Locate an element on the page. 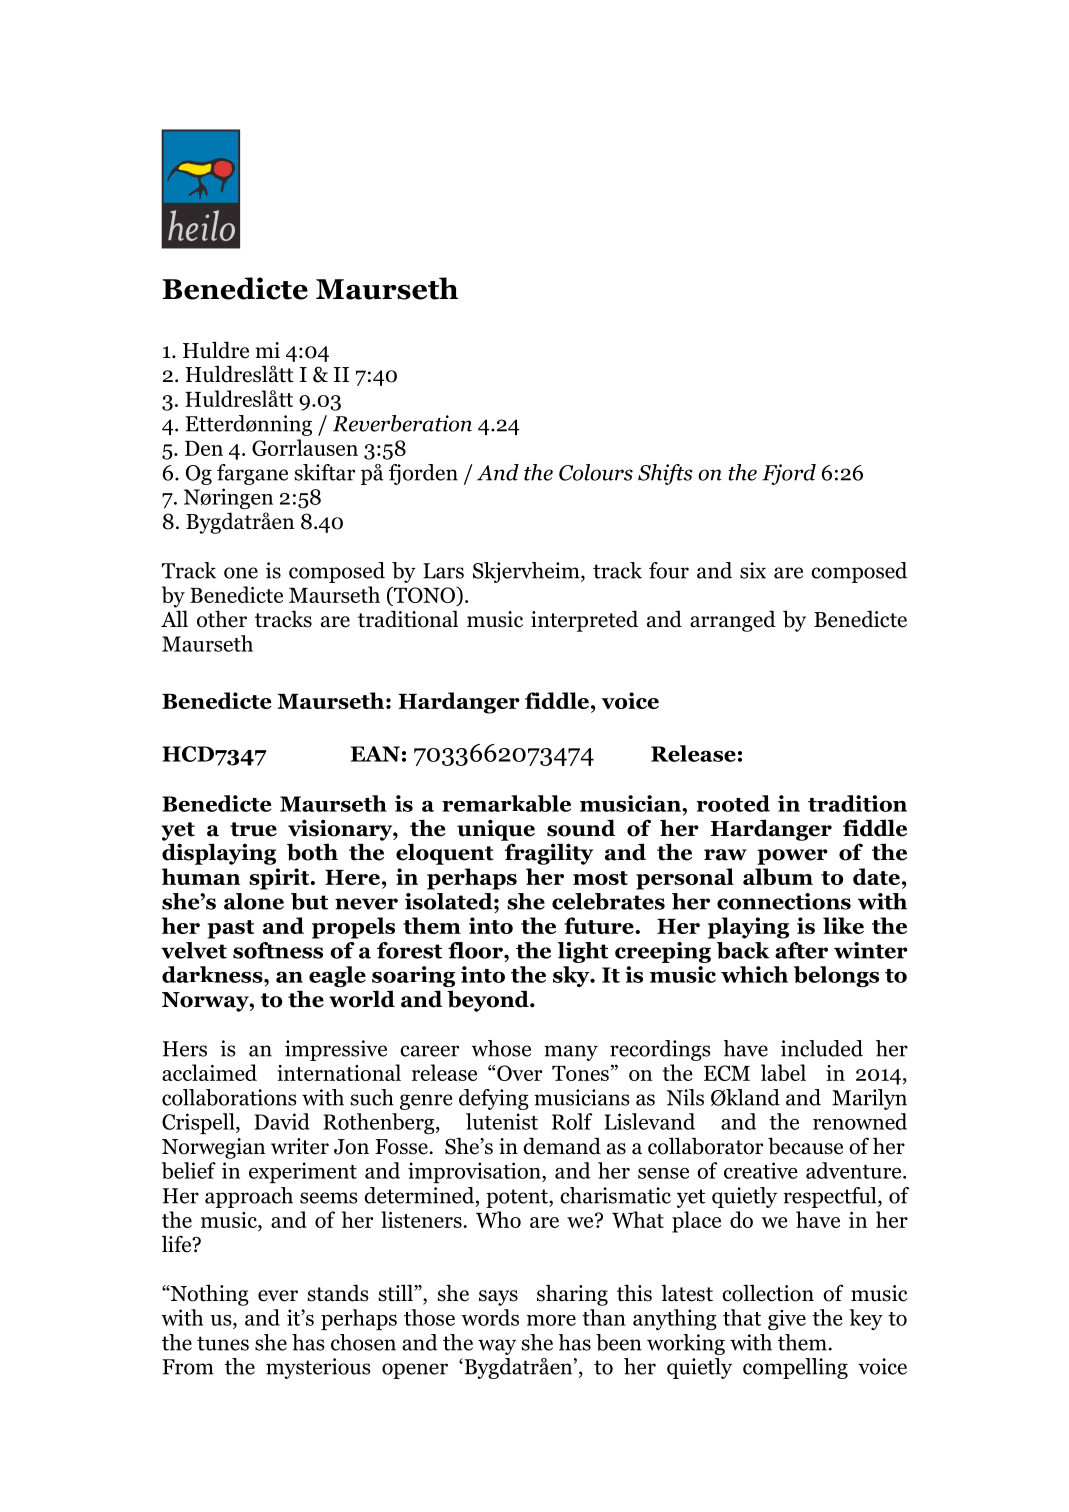  tunes is located at coordinates (223, 1343).
